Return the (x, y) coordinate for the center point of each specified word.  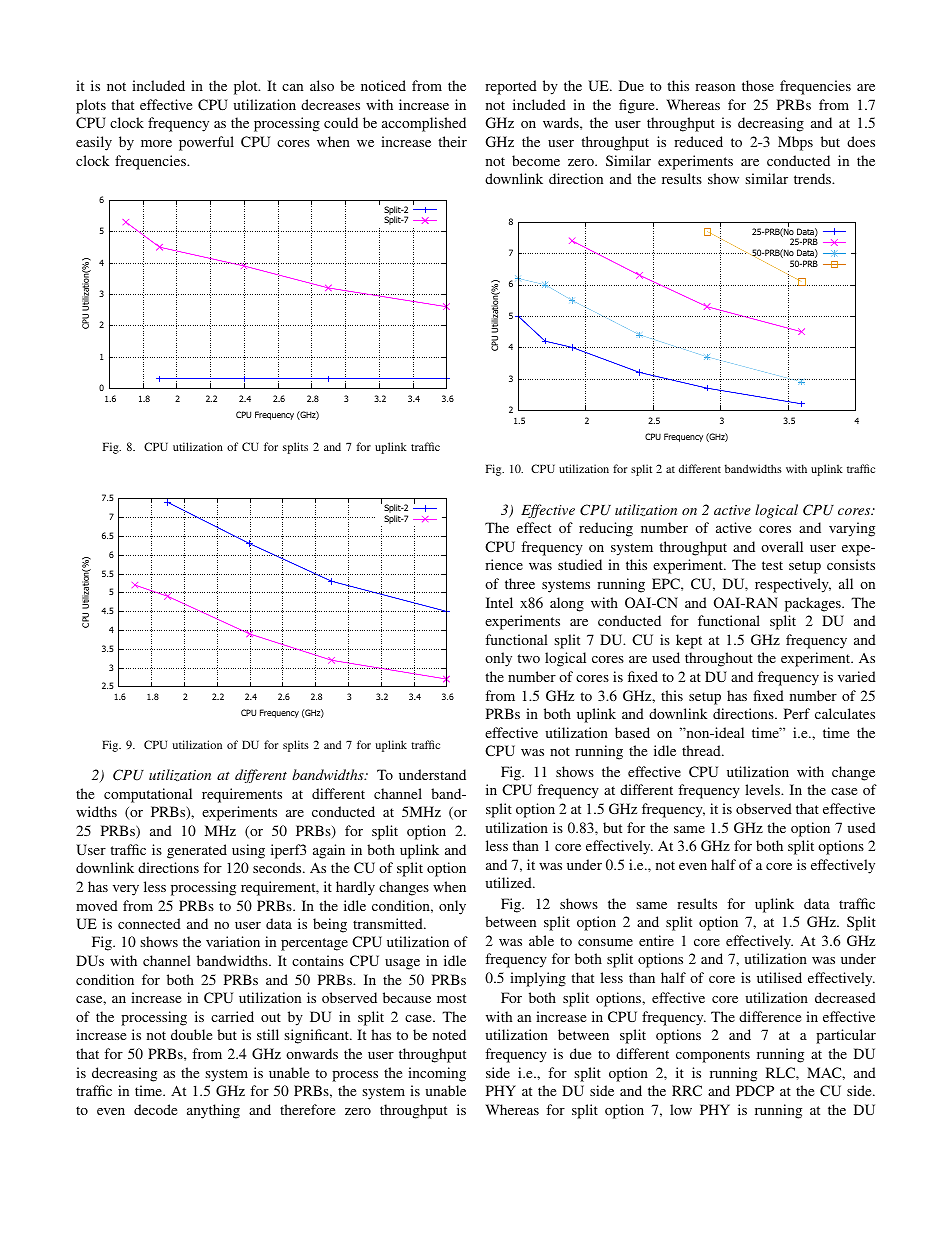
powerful (206, 143)
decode (155, 1109)
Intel (499, 602)
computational (148, 795)
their (452, 141)
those (758, 85)
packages (814, 604)
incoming (437, 1074)
